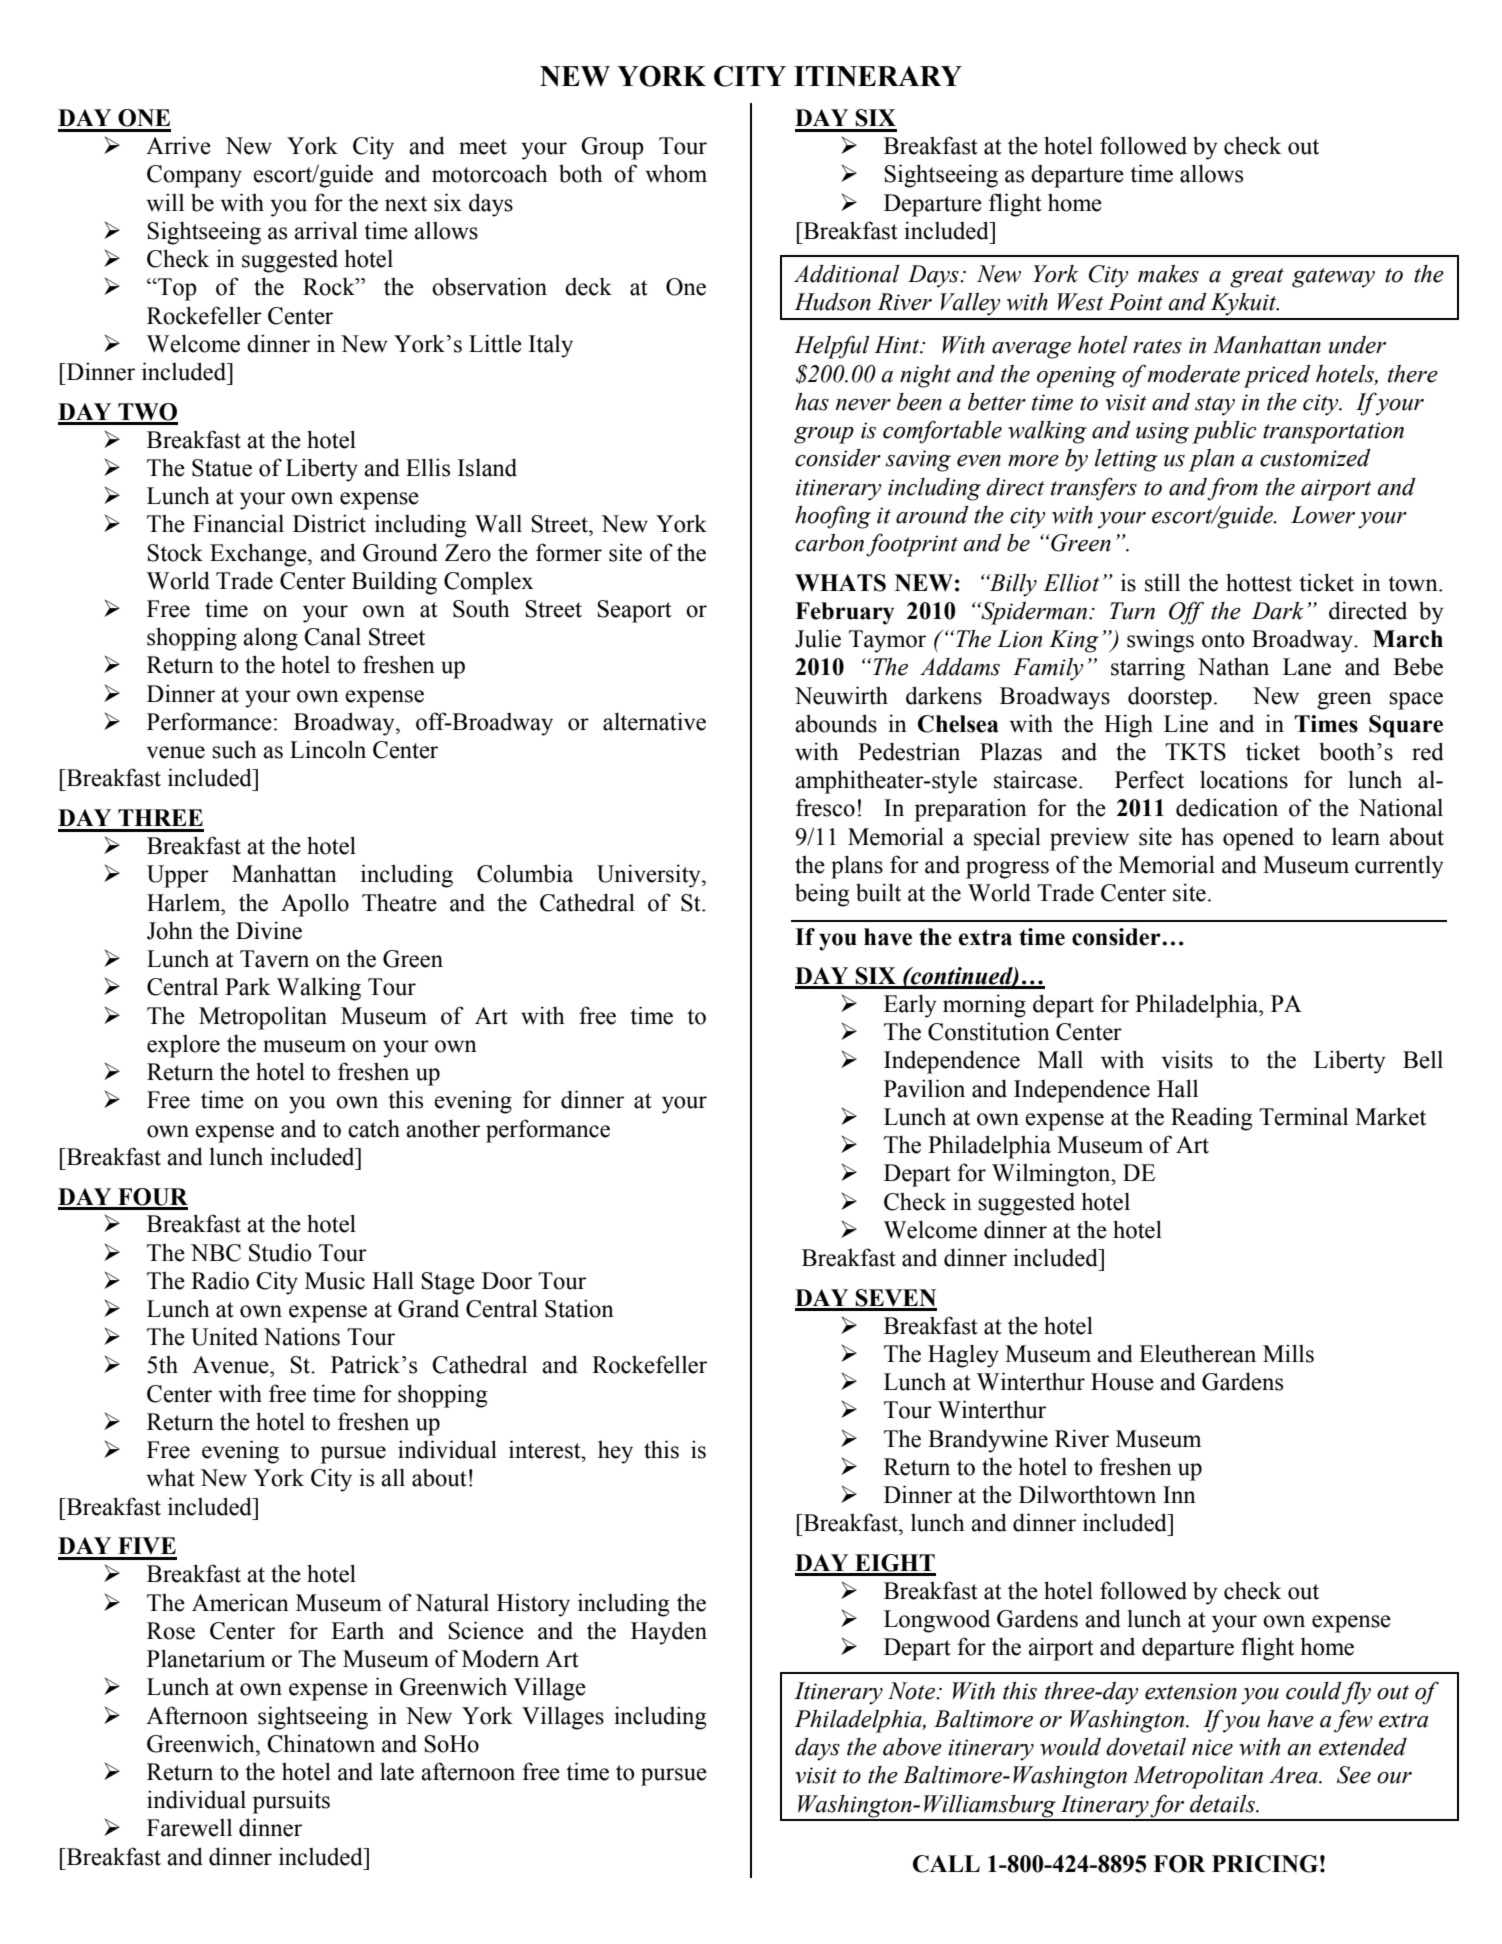  I want to click on opened, so click(1258, 839).
